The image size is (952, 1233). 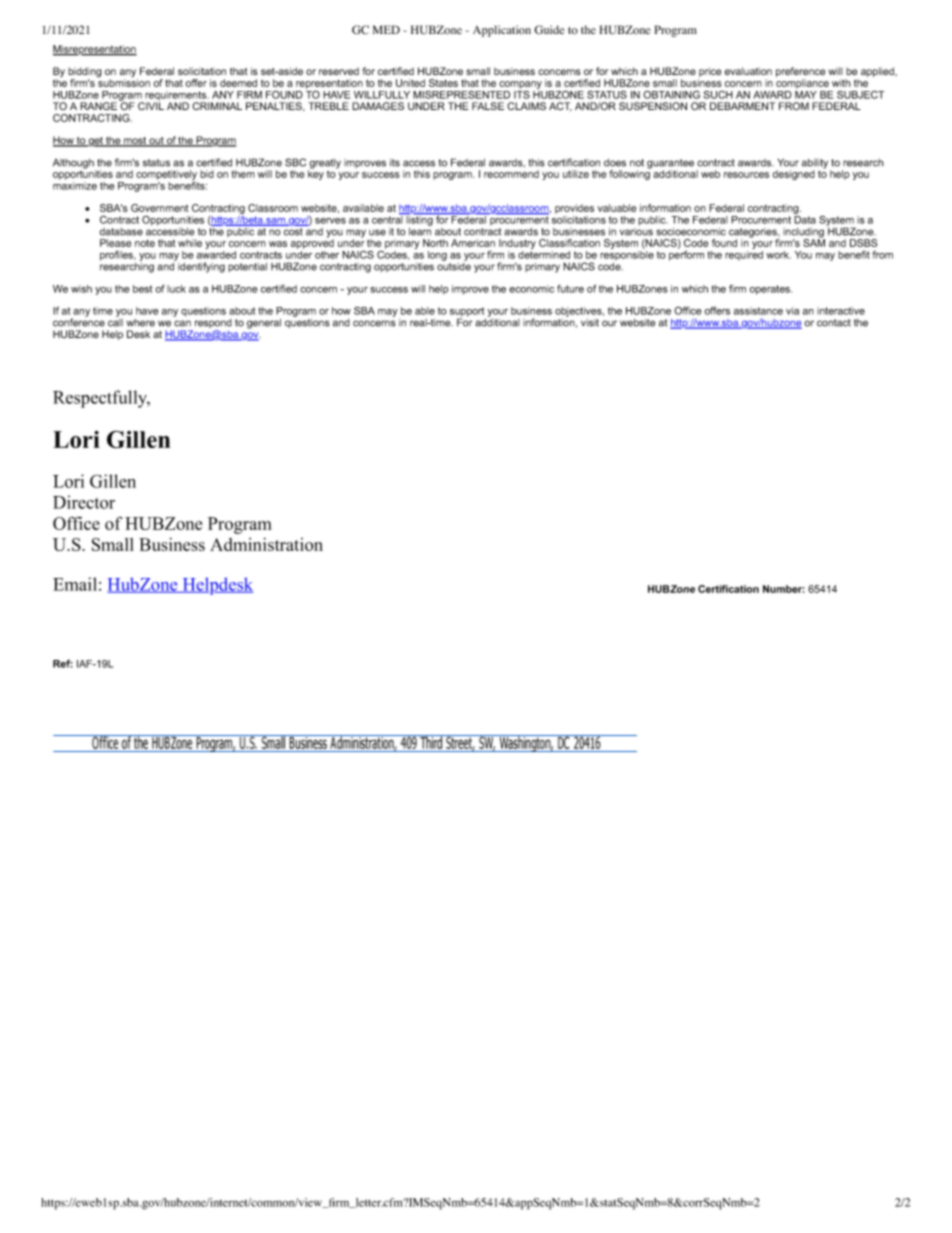 I want to click on Respectfully, so click(x=101, y=399).
